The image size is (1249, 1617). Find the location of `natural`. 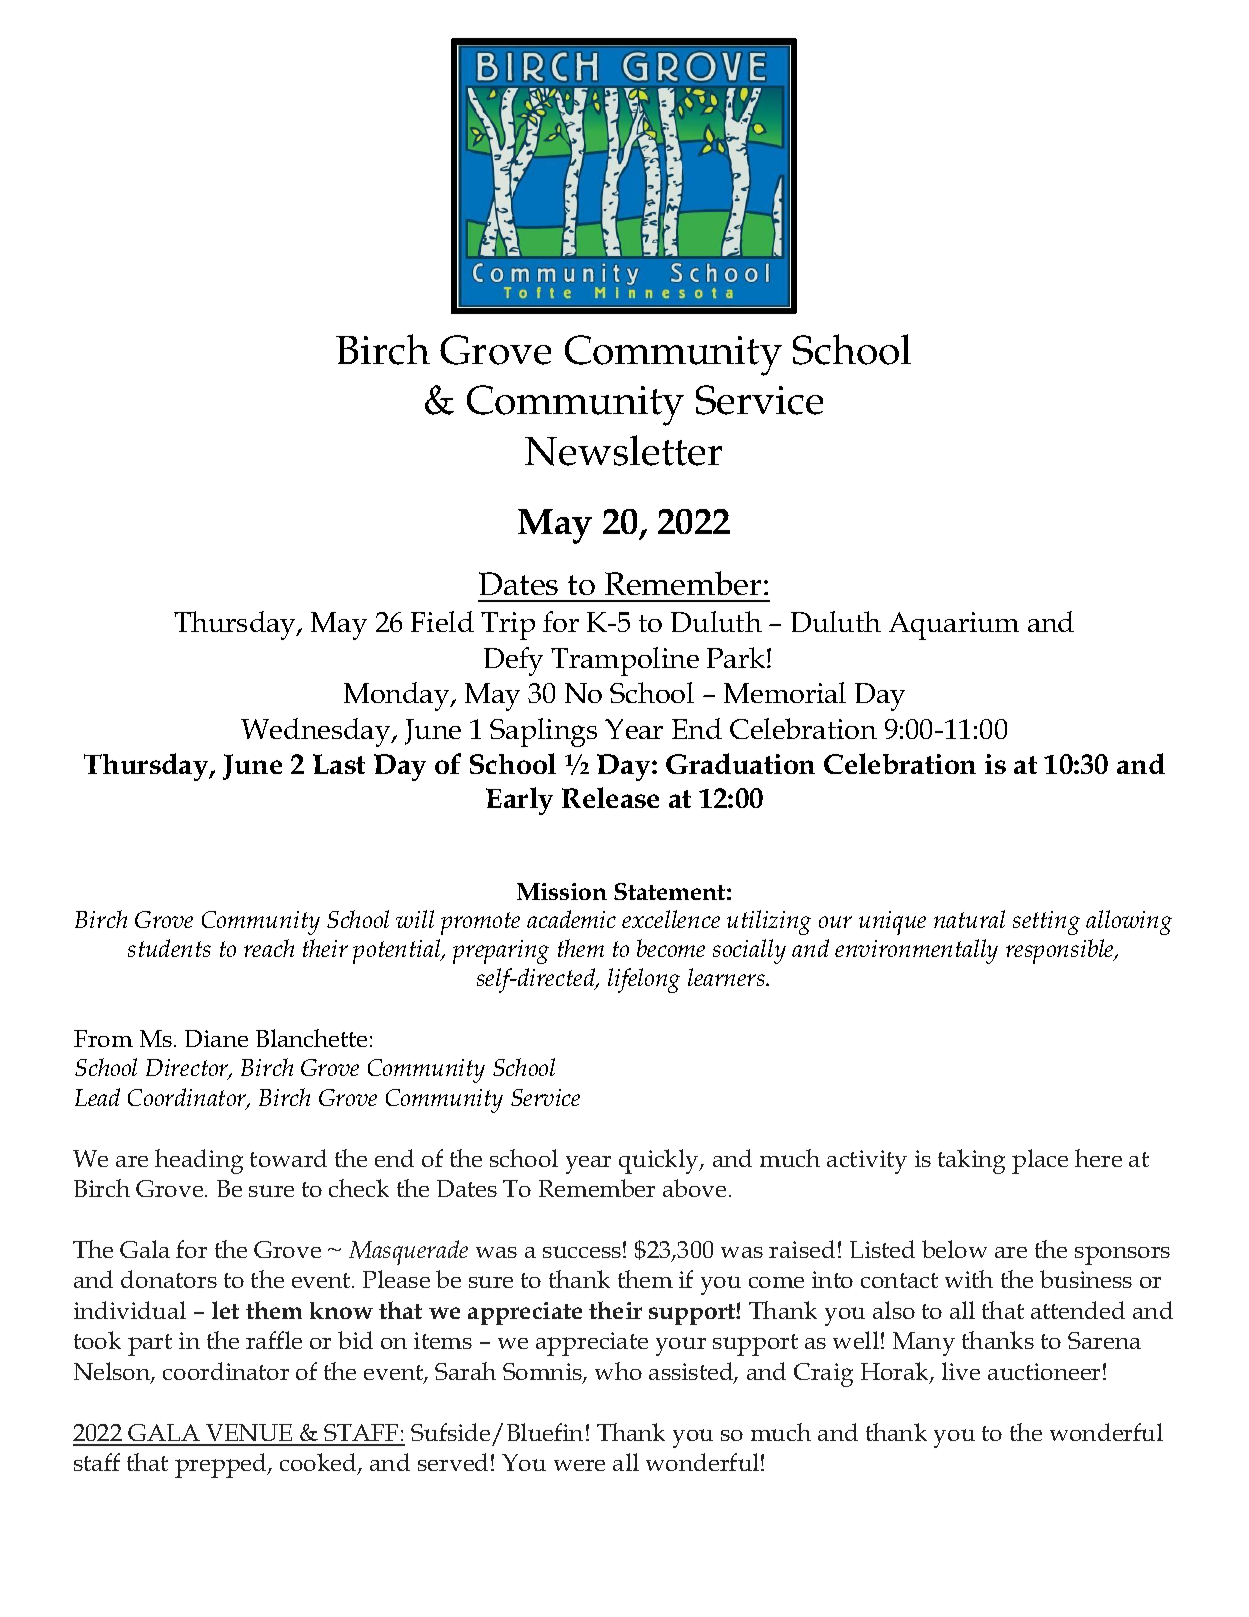

natural is located at coordinates (969, 919).
